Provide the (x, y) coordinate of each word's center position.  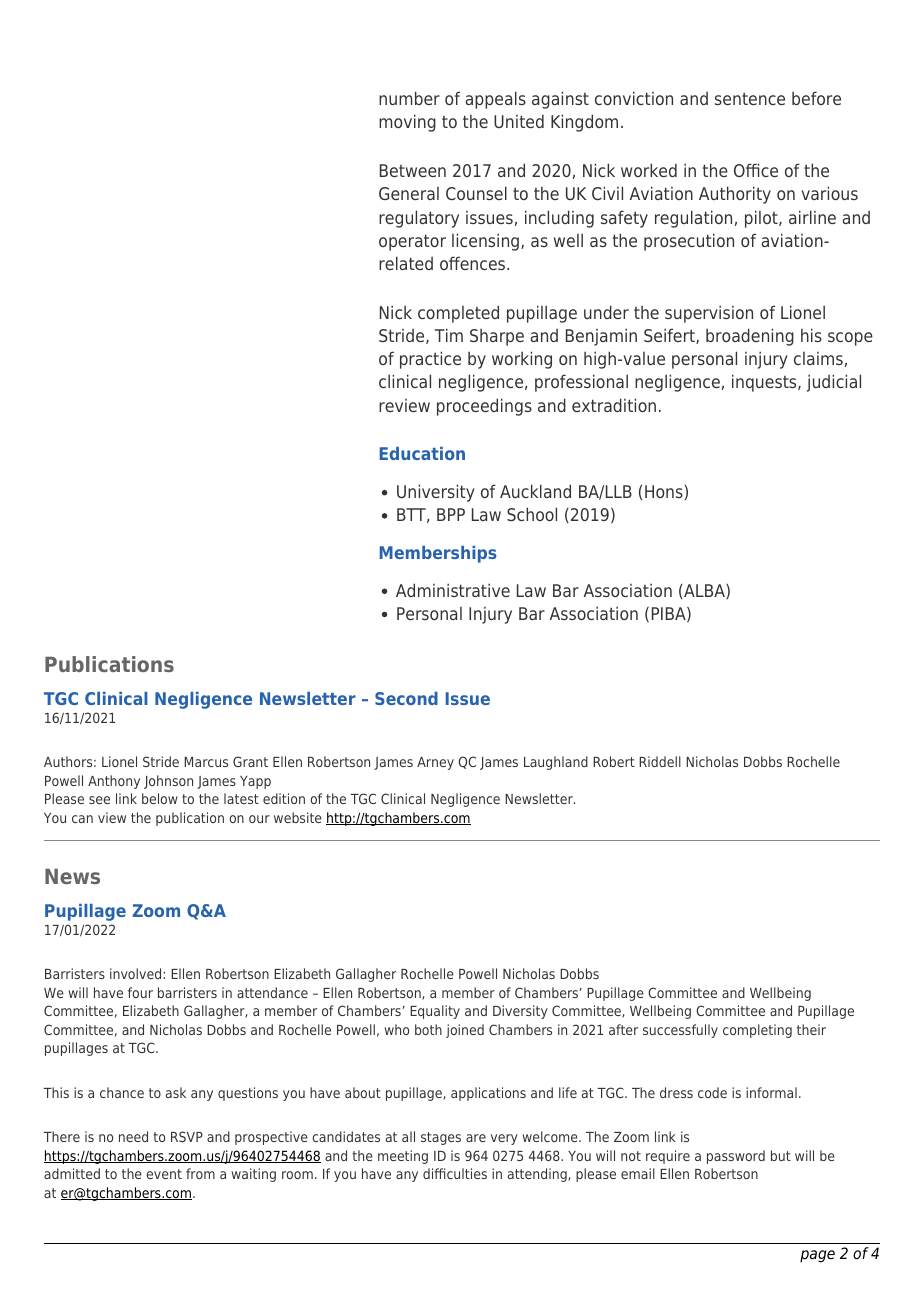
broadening (750, 337)
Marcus (206, 762)
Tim (449, 335)
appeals (495, 100)
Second (406, 698)
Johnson (168, 782)
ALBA (704, 591)
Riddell (660, 761)
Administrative (453, 590)
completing (757, 1031)
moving (407, 123)
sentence (750, 99)
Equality (435, 1012)
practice (430, 360)
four (140, 992)
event (164, 1174)
